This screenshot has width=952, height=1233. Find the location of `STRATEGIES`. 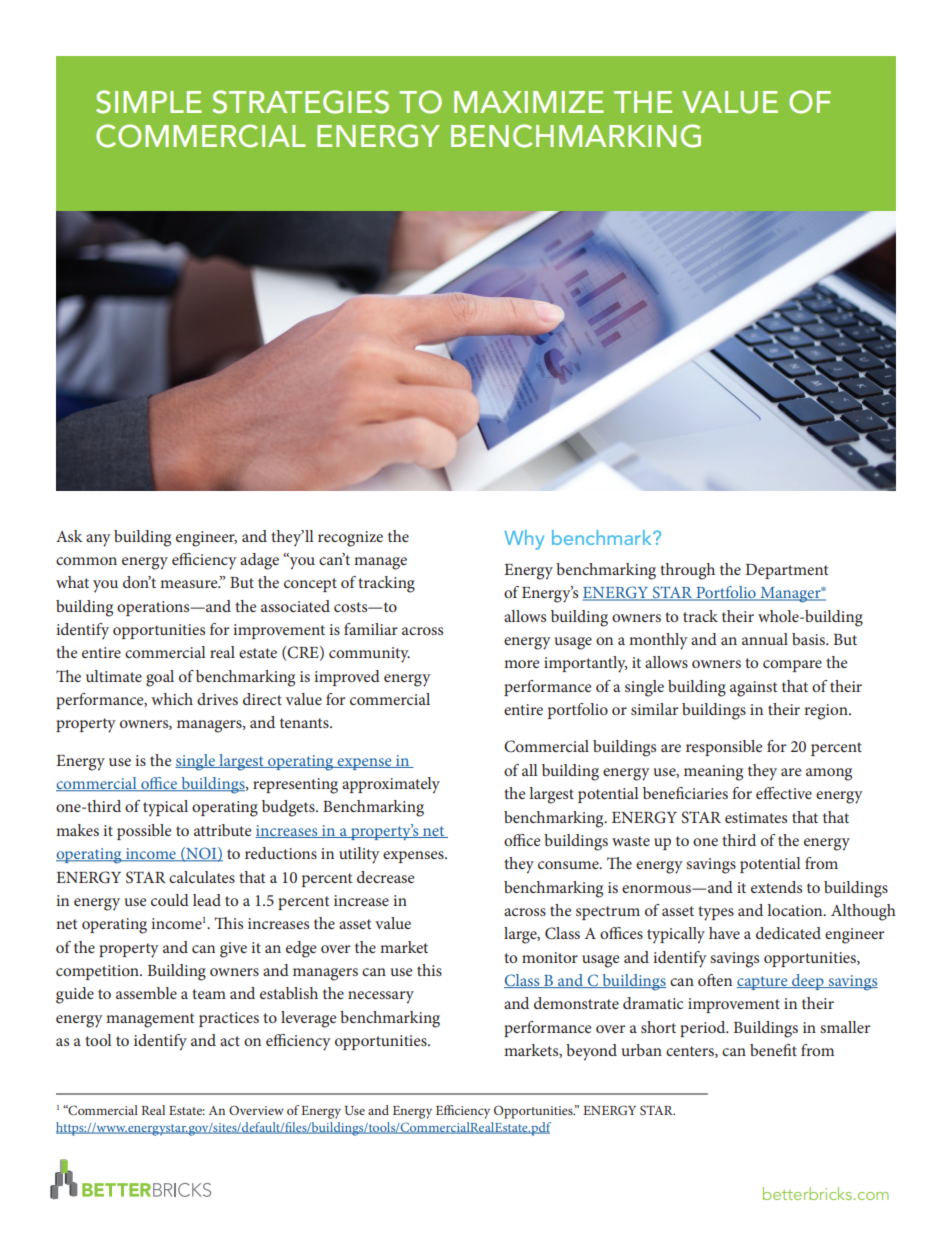

STRATEGIES is located at coordinates (300, 102).
